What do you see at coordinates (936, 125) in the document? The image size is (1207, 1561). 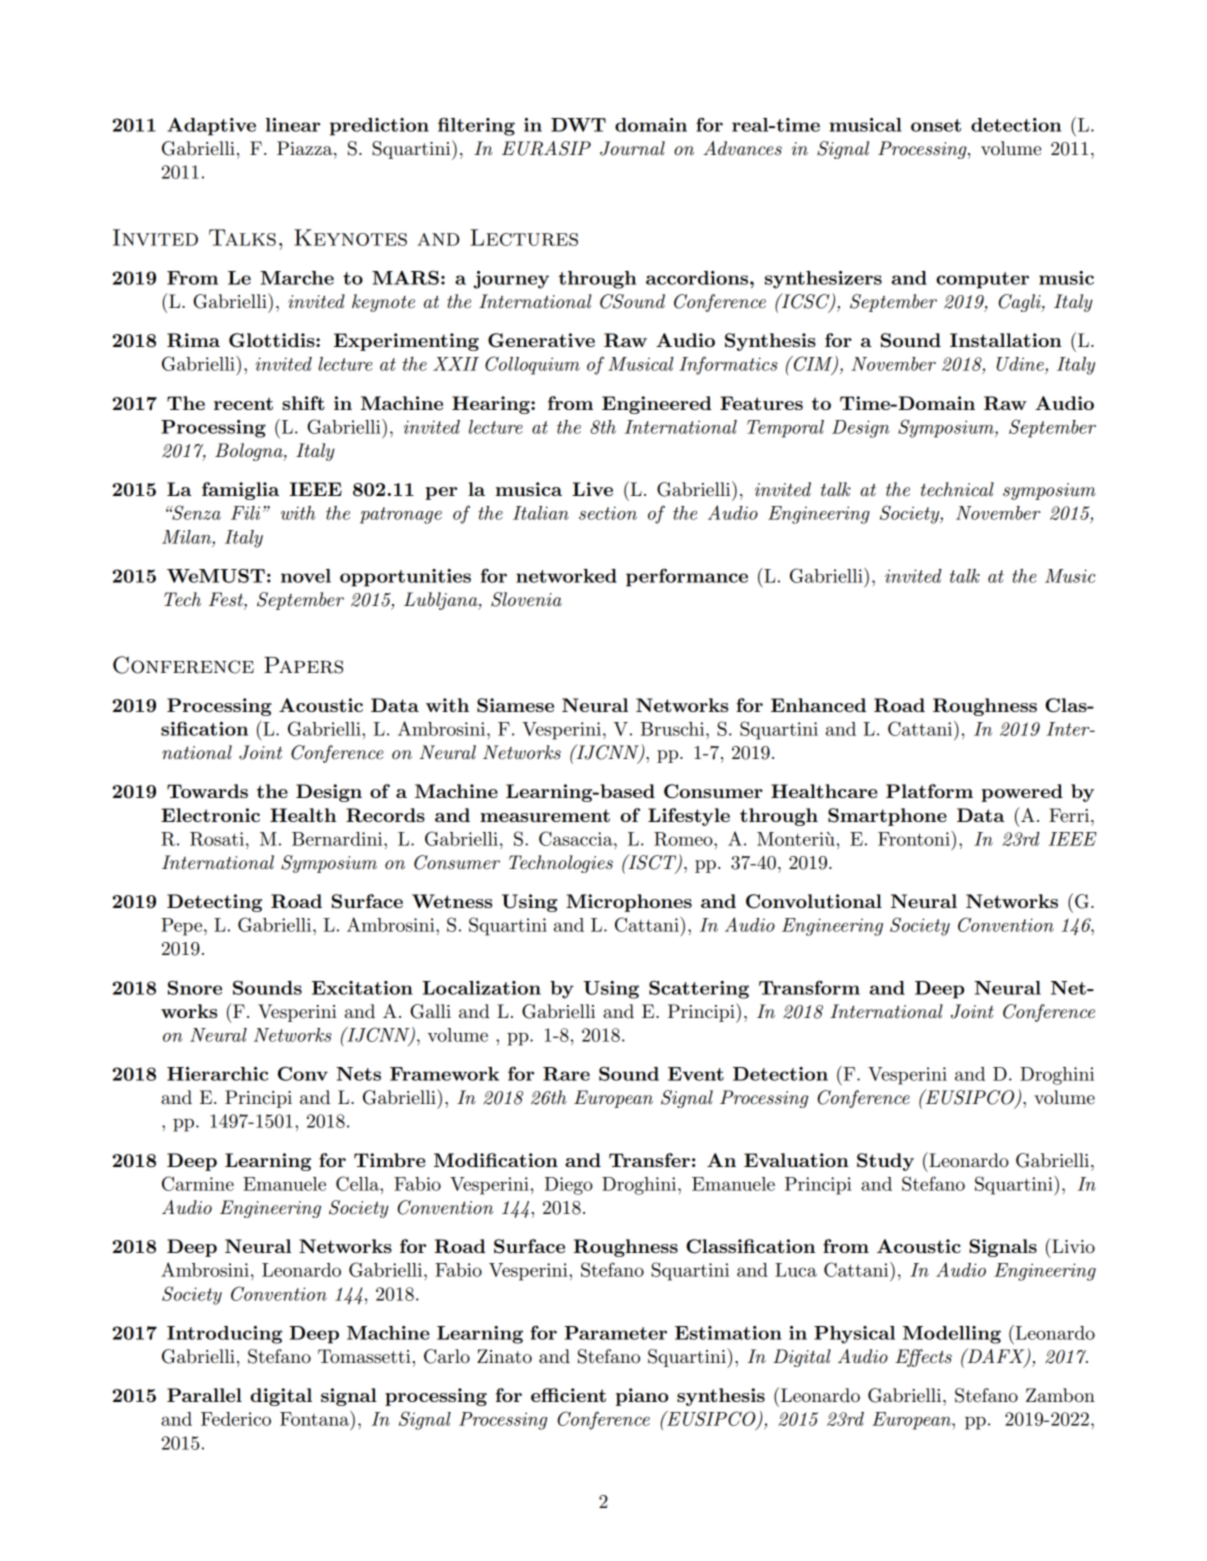 I see `onset` at bounding box center [936, 125].
